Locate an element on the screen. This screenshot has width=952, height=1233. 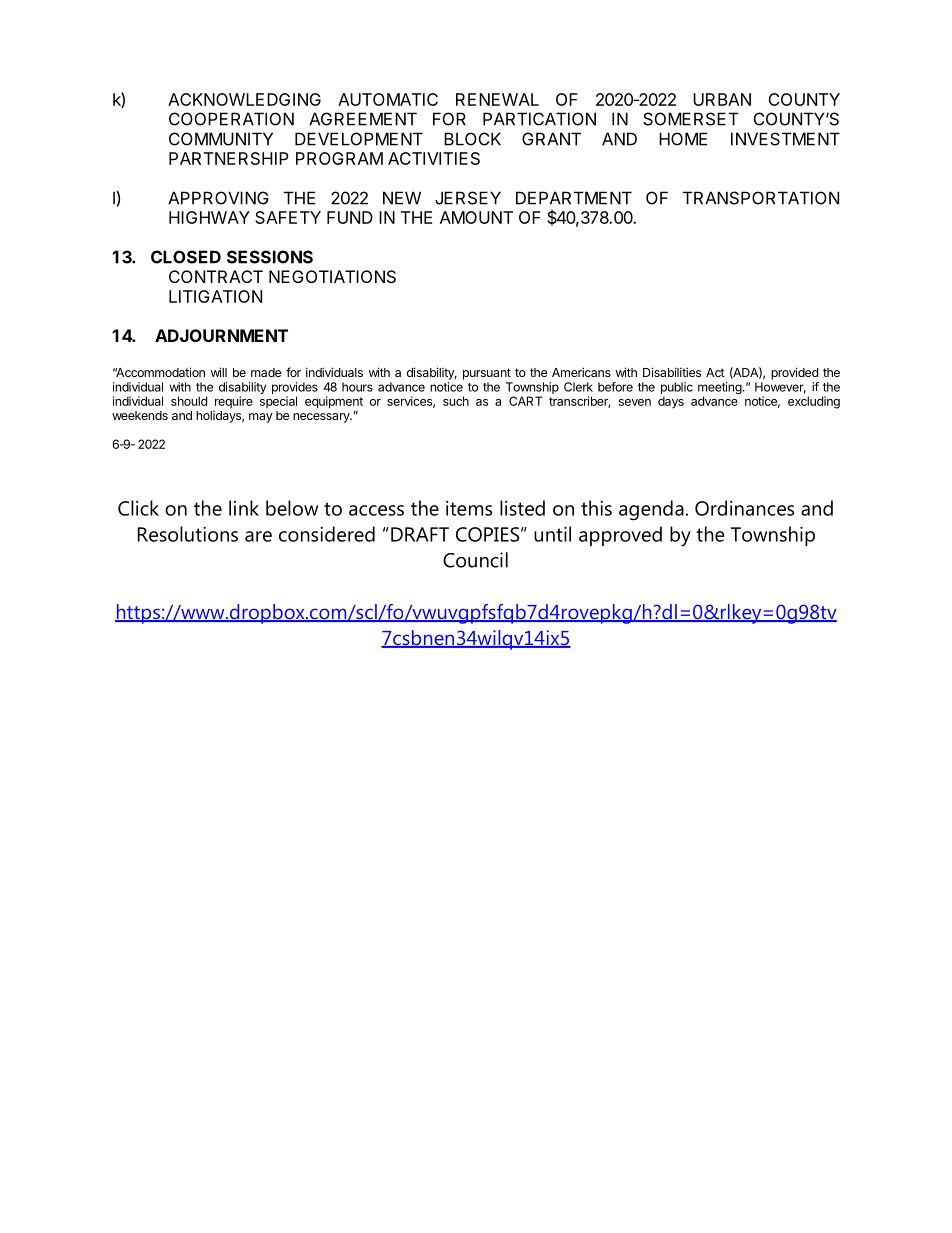
URBAN is located at coordinates (722, 99).
